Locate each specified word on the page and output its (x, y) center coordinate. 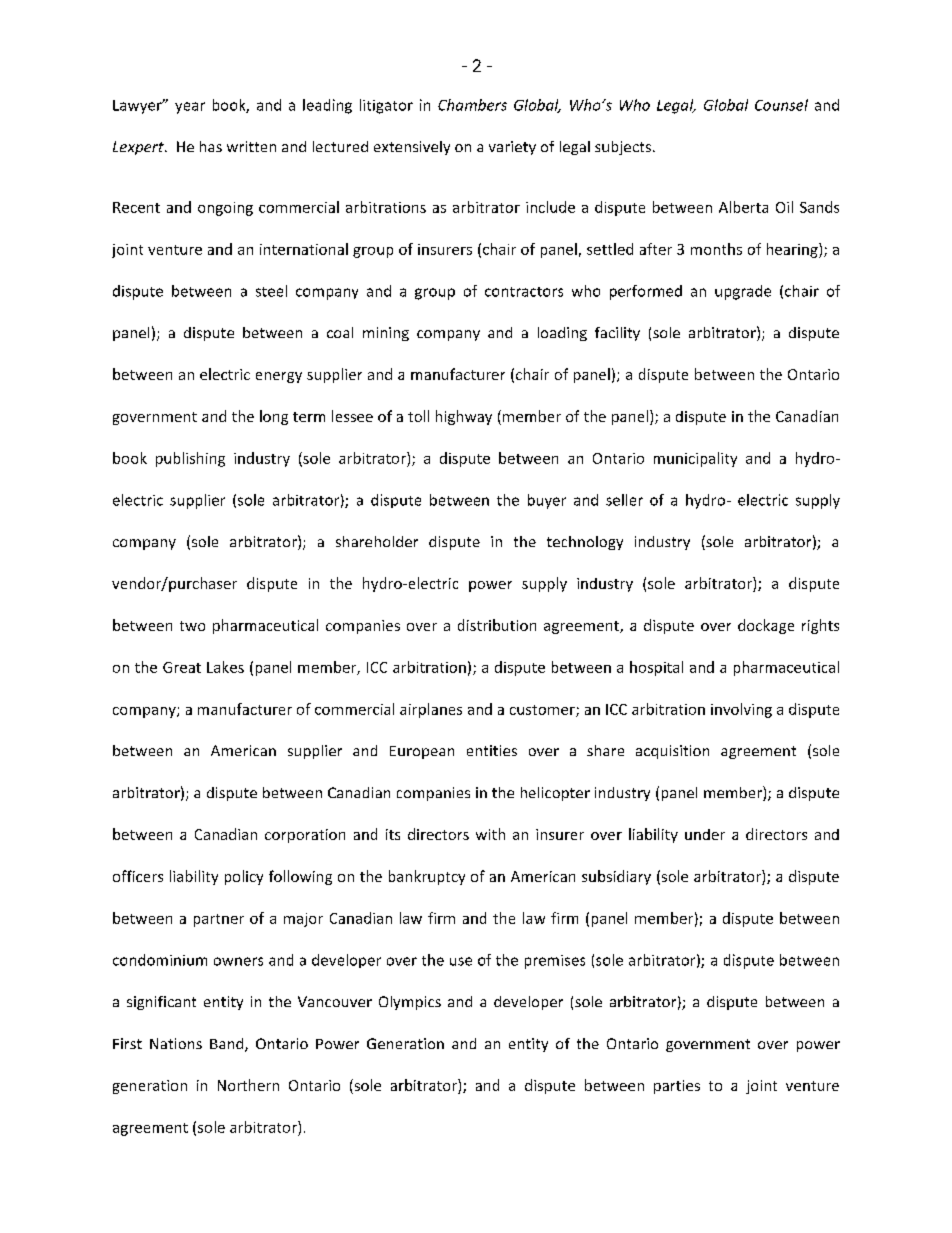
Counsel (781, 105)
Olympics (410, 1003)
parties (677, 1087)
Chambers (472, 105)
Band (228, 1045)
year (190, 108)
